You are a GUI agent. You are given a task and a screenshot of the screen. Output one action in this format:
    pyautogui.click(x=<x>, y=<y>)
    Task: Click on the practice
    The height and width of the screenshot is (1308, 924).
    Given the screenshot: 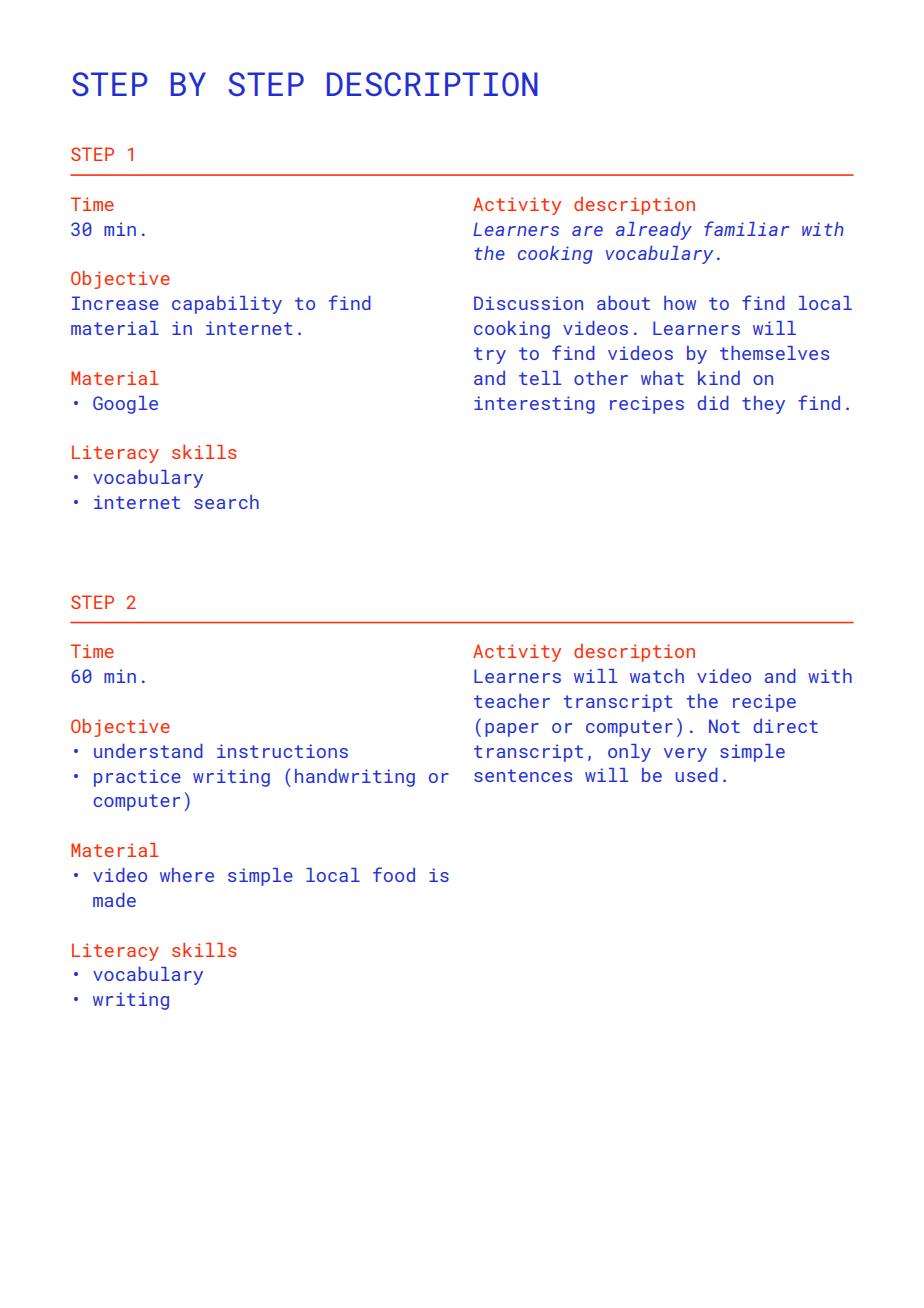 What is the action you would take?
    pyautogui.click(x=137, y=778)
